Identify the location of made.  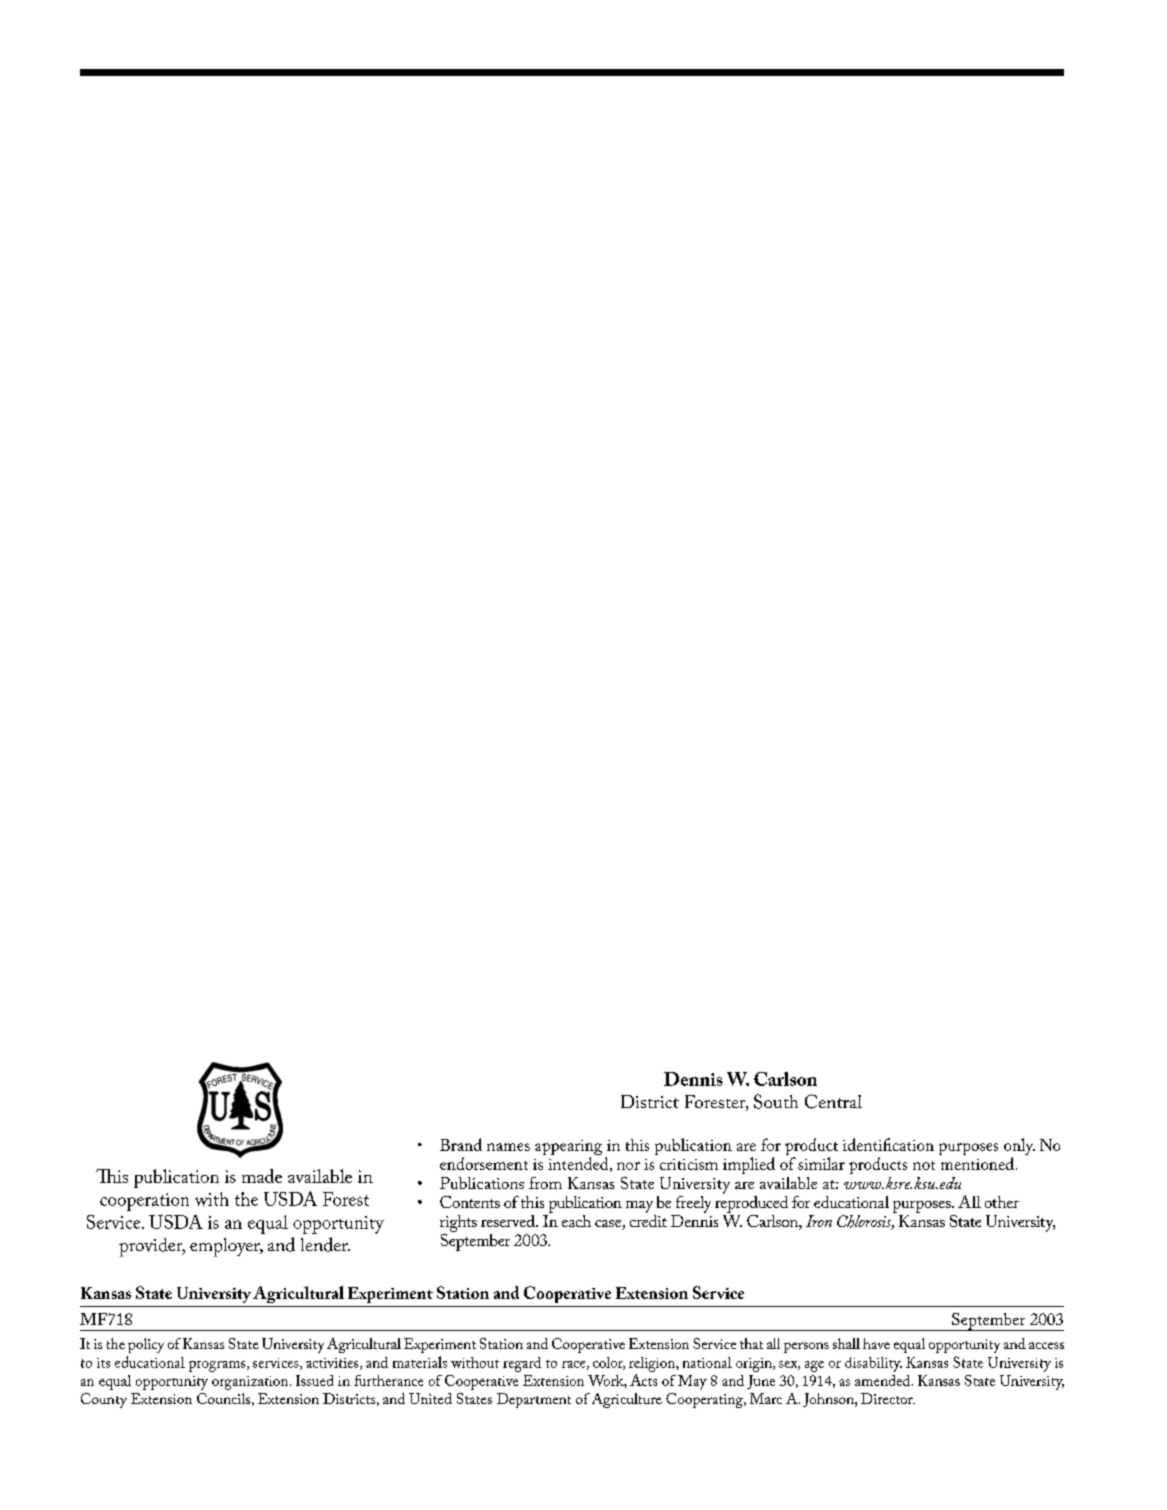
(262, 1176).
